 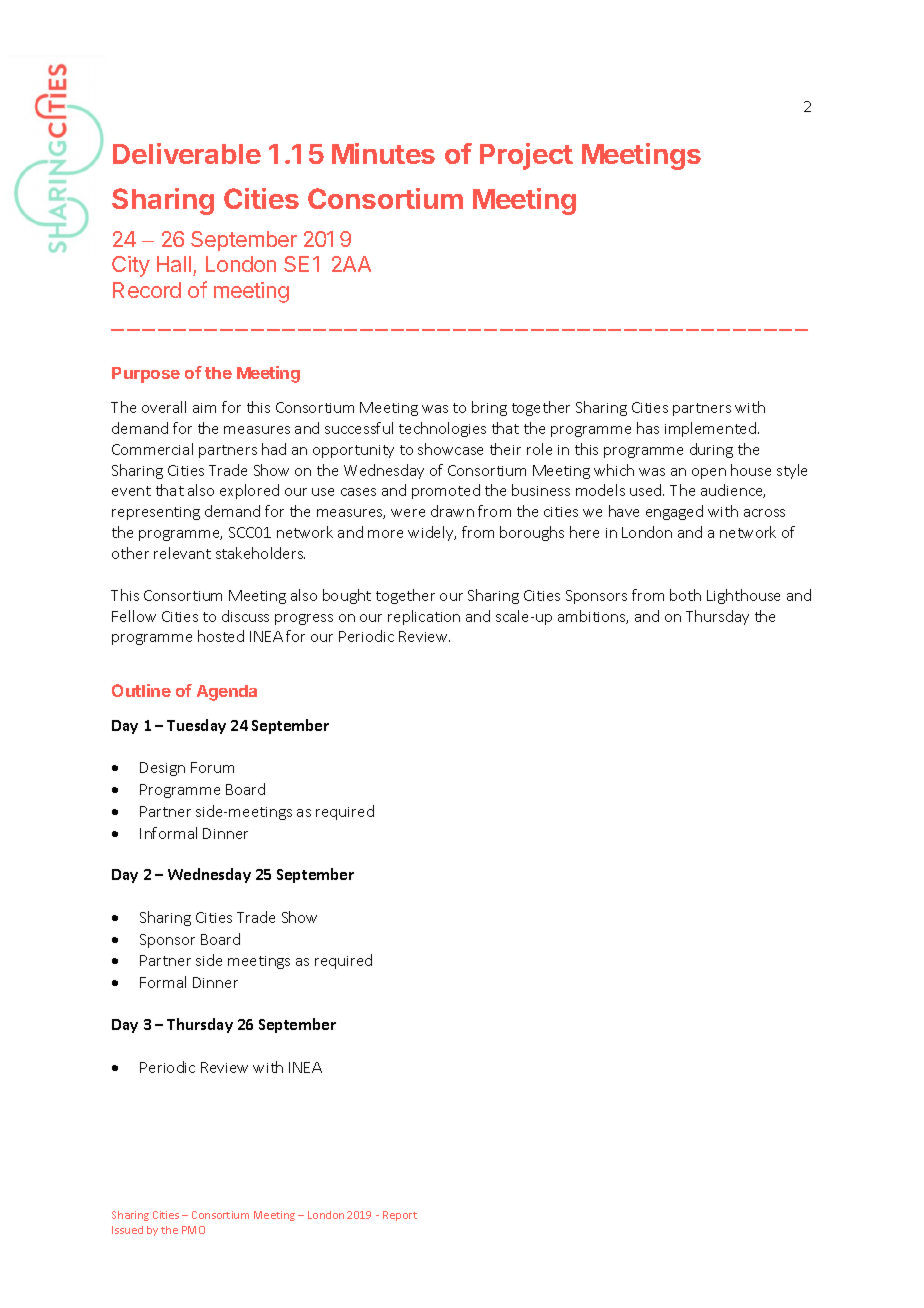 What do you see at coordinates (400, 1216) in the screenshot?
I see `Report` at bounding box center [400, 1216].
